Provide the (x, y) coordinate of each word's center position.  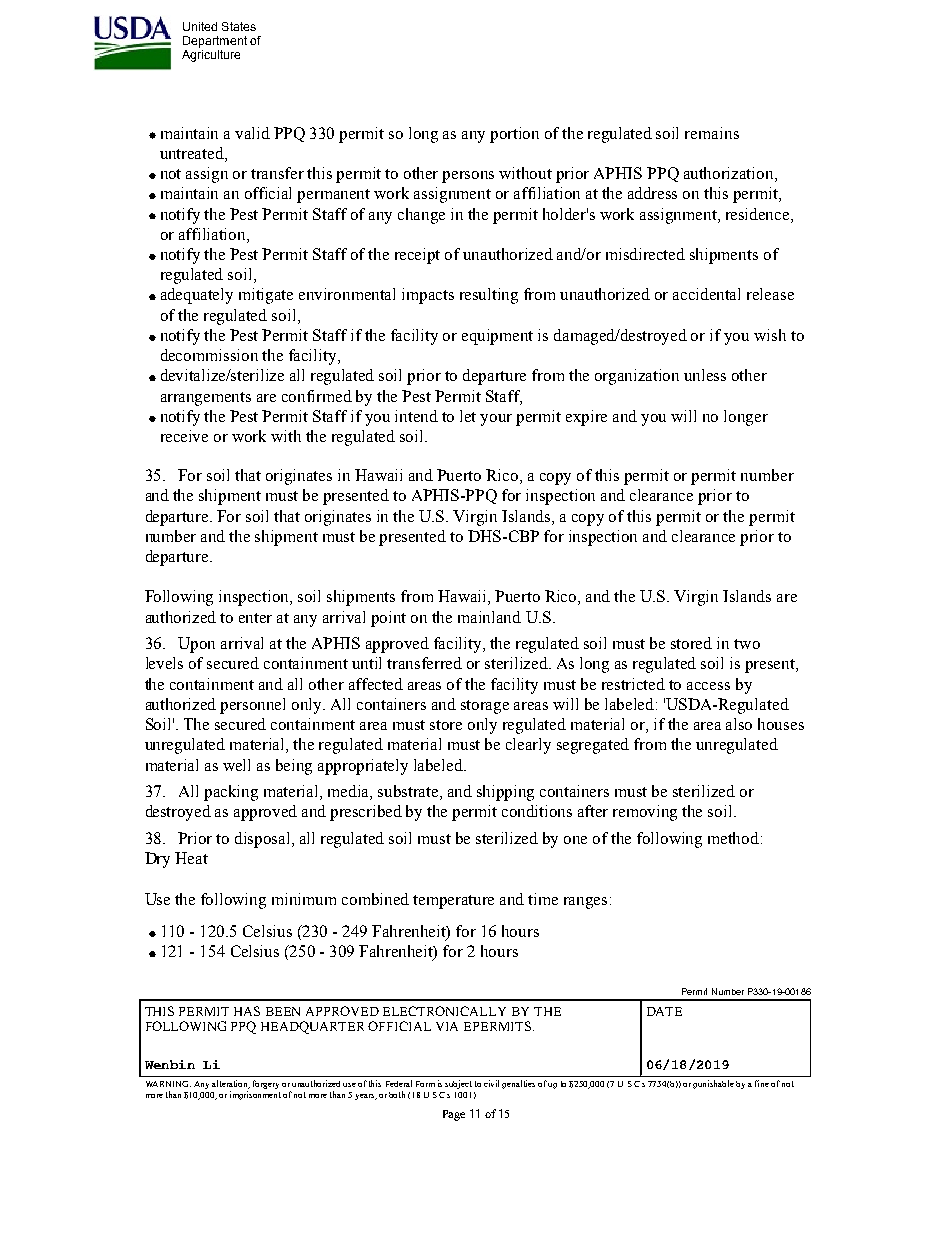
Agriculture (211, 56)
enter (255, 618)
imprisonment (255, 1095)
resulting (489, 296)
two (747, 644)
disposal (264, 840)
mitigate (266, 296)
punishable (713, 1084)
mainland (489, 617)
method (735, 838)
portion (514, 135)
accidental (706, 294)
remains (712, 133)
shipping (505, 793)
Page (454, 1115)
